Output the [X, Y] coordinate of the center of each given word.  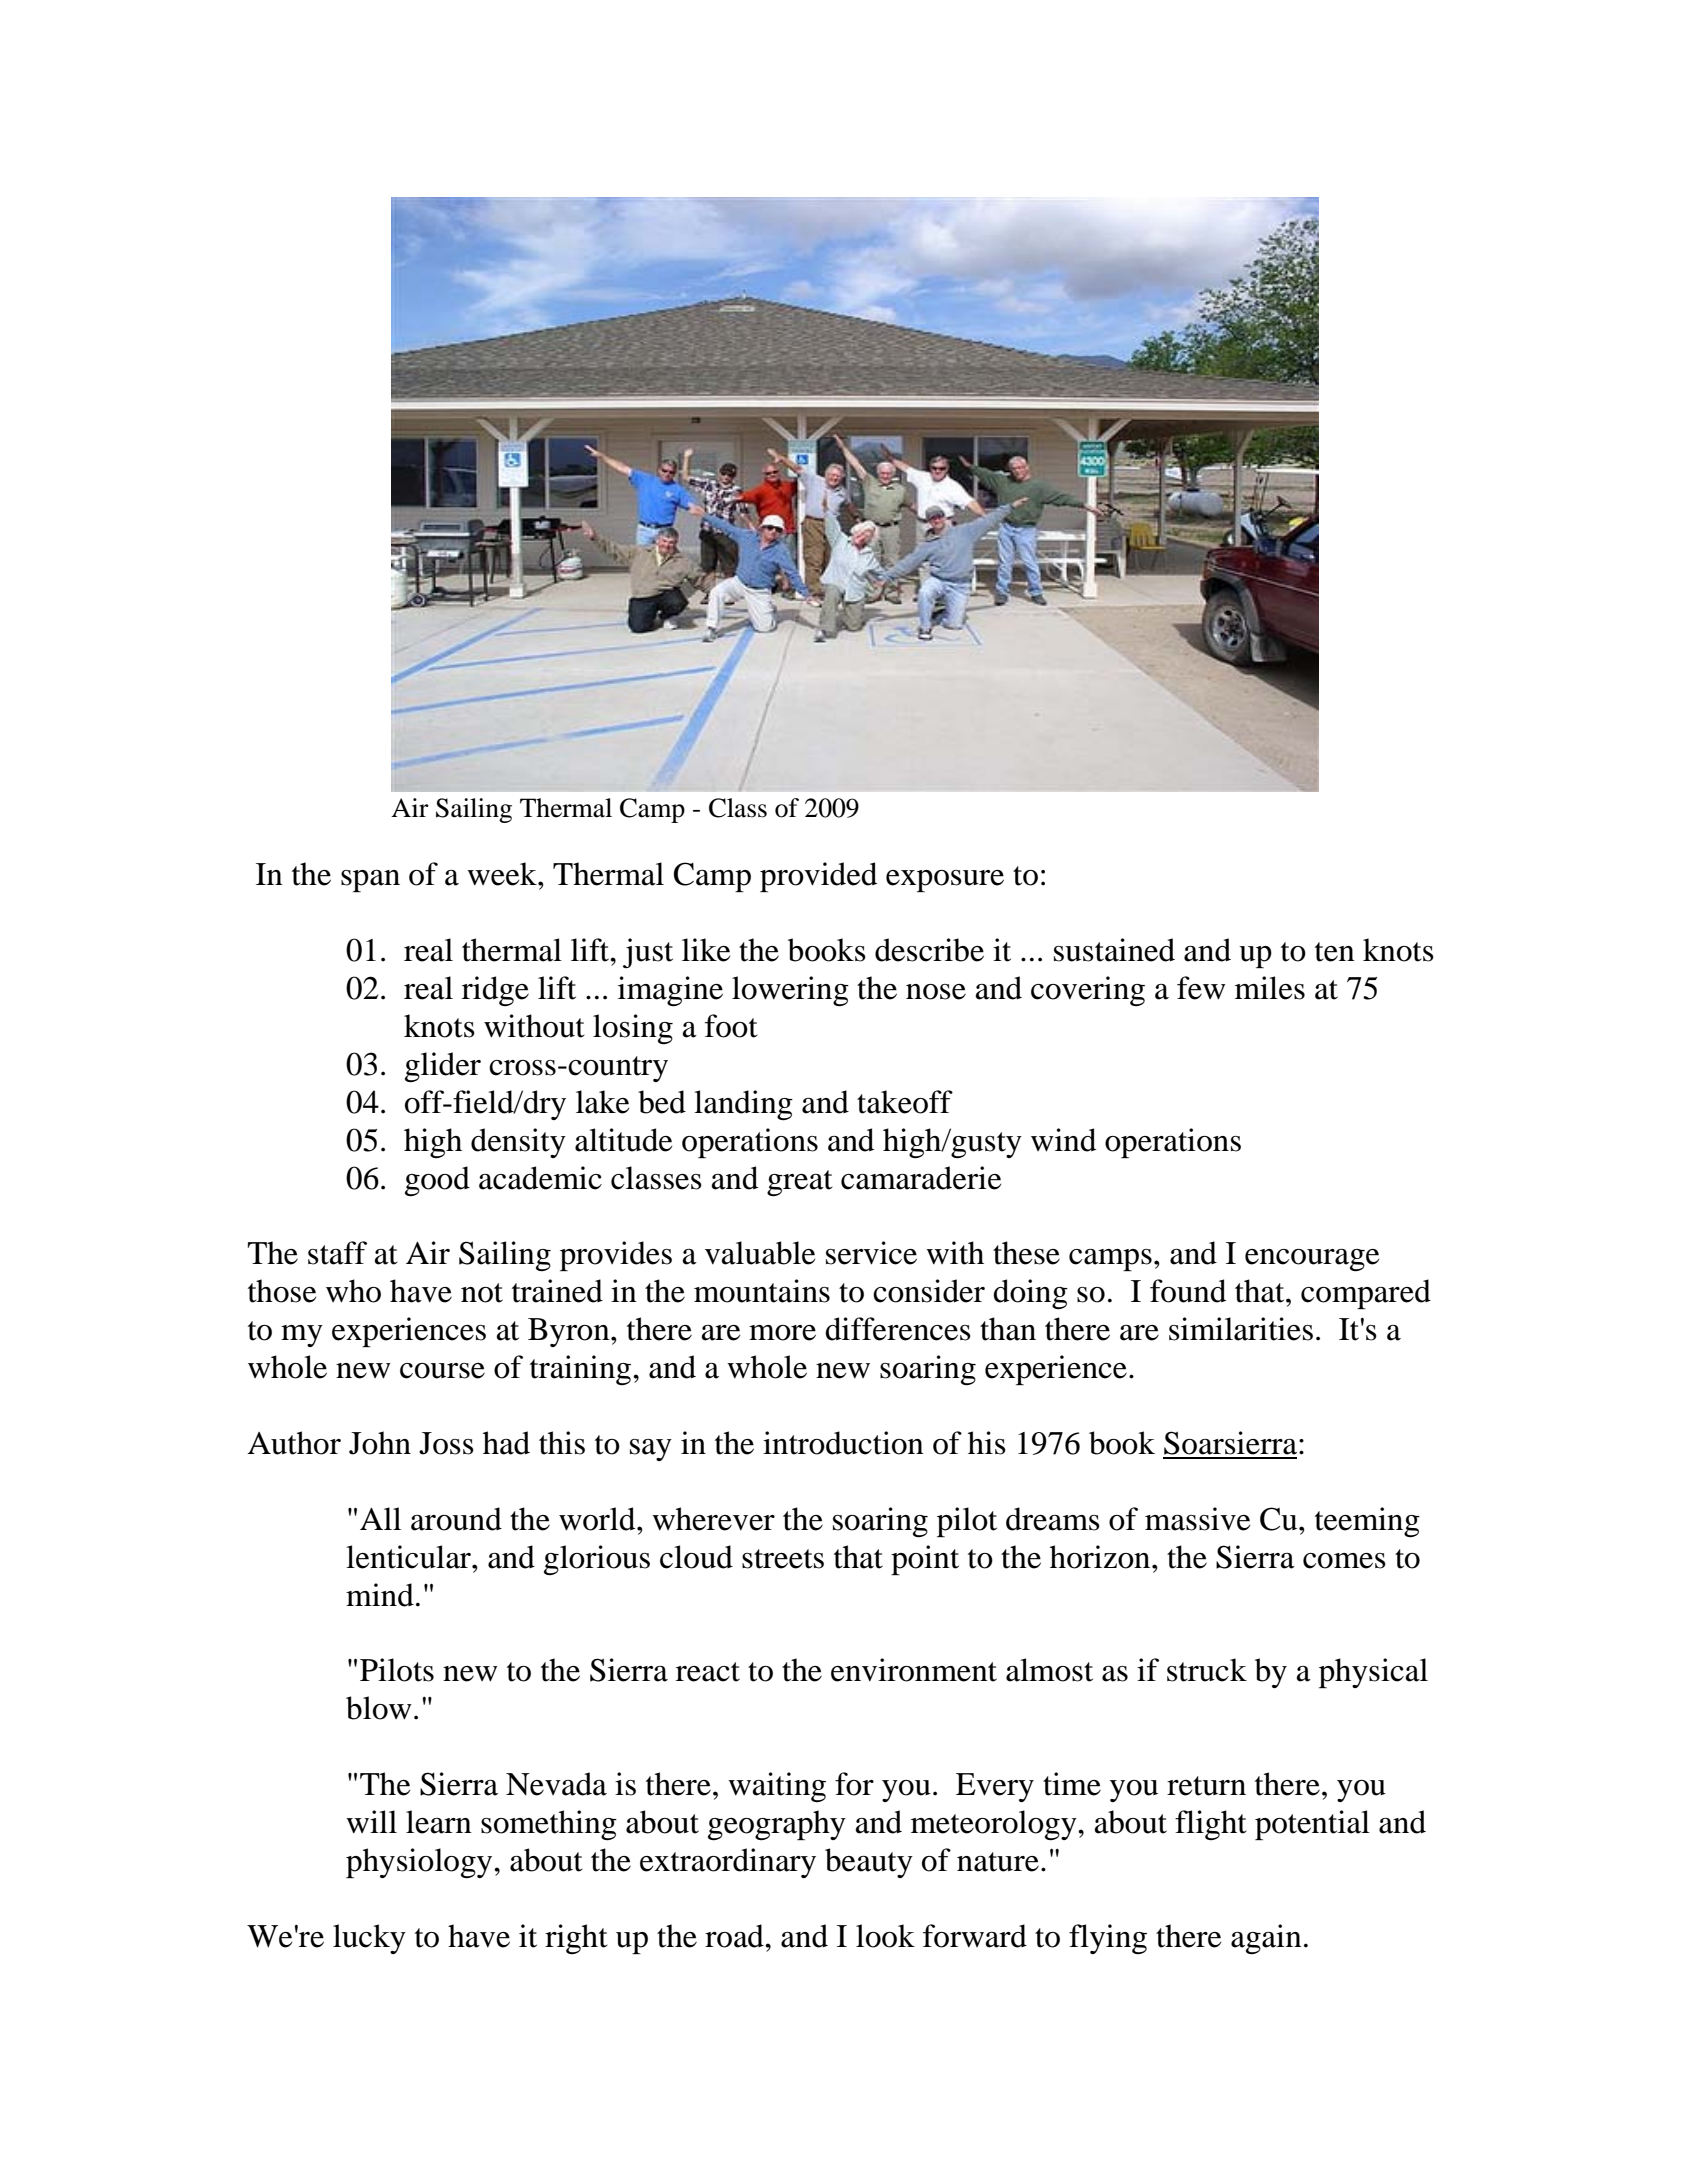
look [885, 1936]
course [442, 1371]
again [1266, 1939]
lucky [369, 1939]
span [370, 881]
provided [818, 877]
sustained [1114, 950]
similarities [1241, 1329]
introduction [843, 1443]
